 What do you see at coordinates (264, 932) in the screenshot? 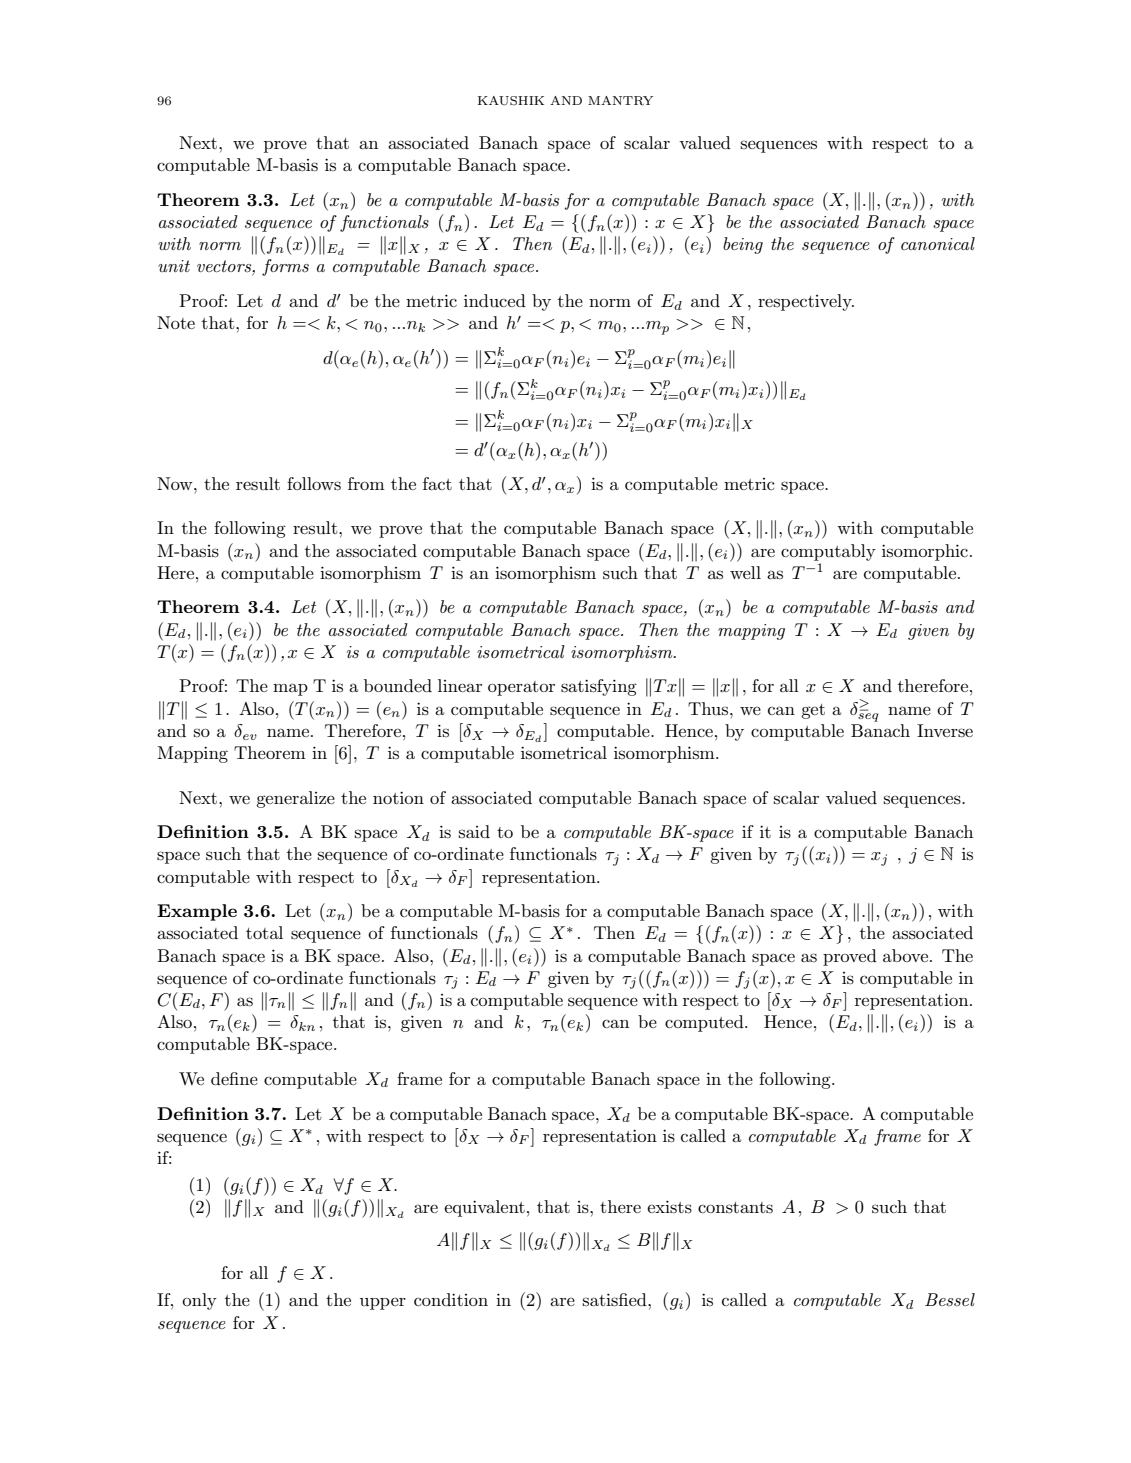
I see `total` at bounding box center [264, 932].
